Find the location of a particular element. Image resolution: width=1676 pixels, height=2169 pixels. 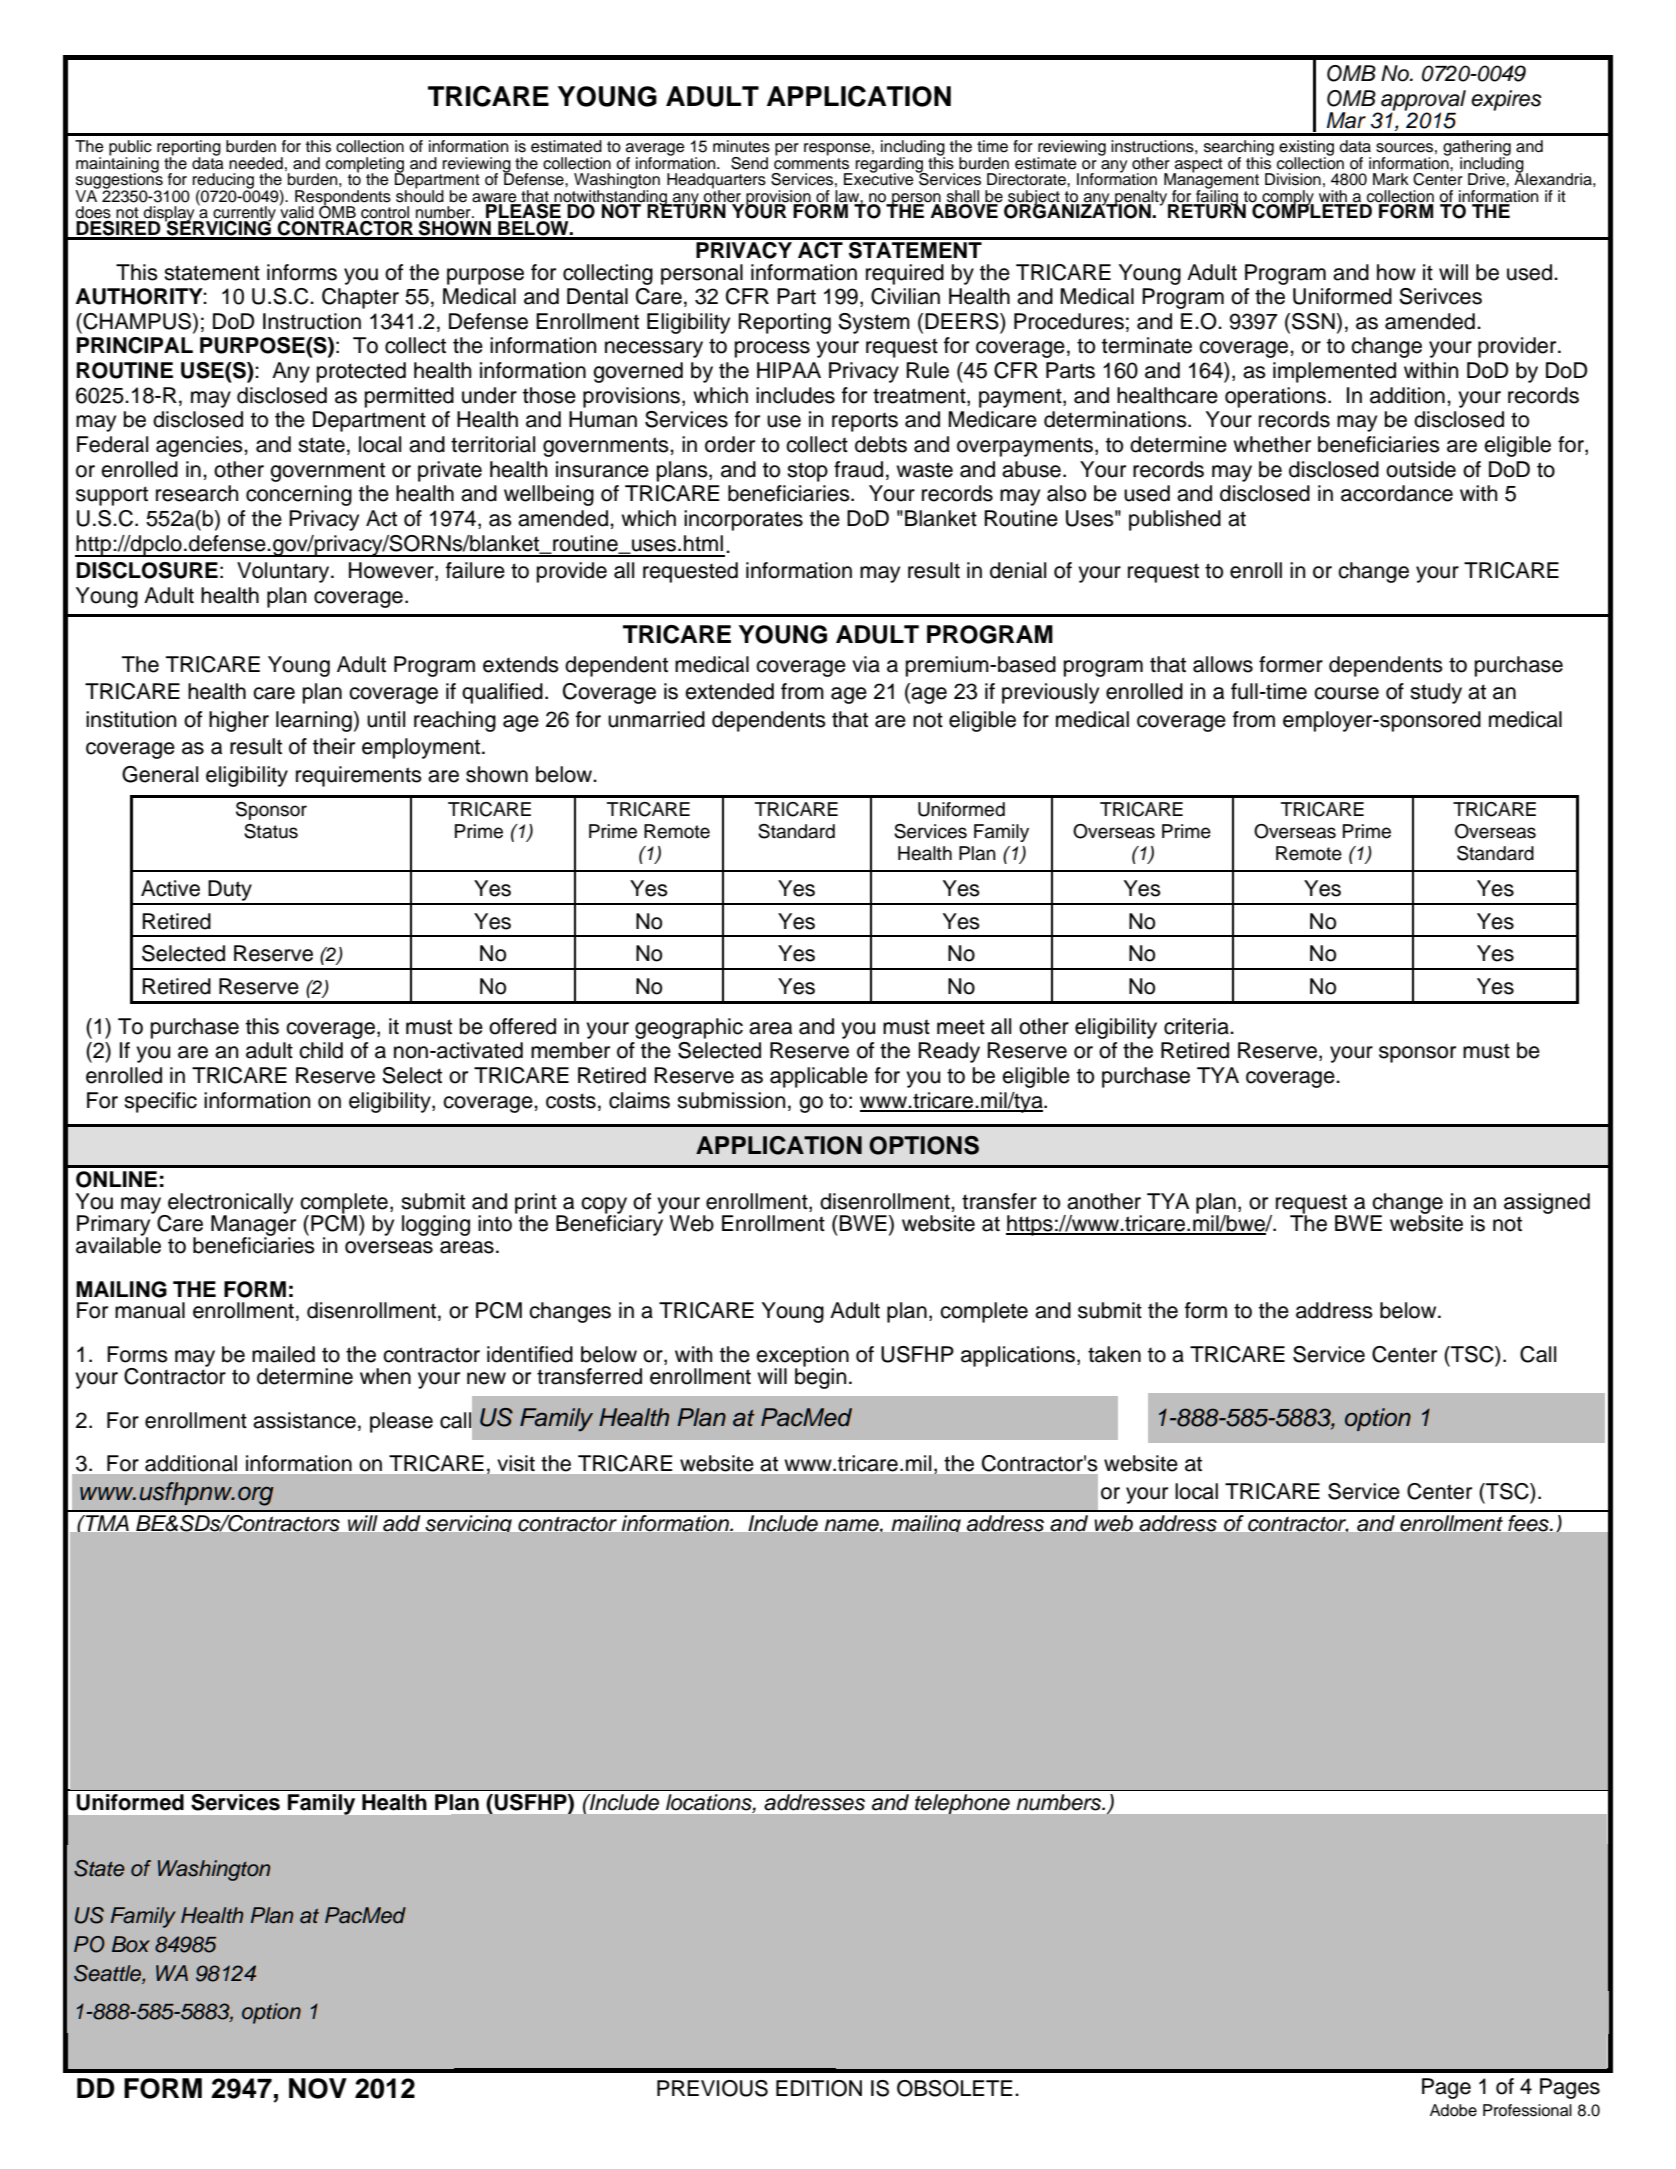

comments is located at coordinates (811, 162).
